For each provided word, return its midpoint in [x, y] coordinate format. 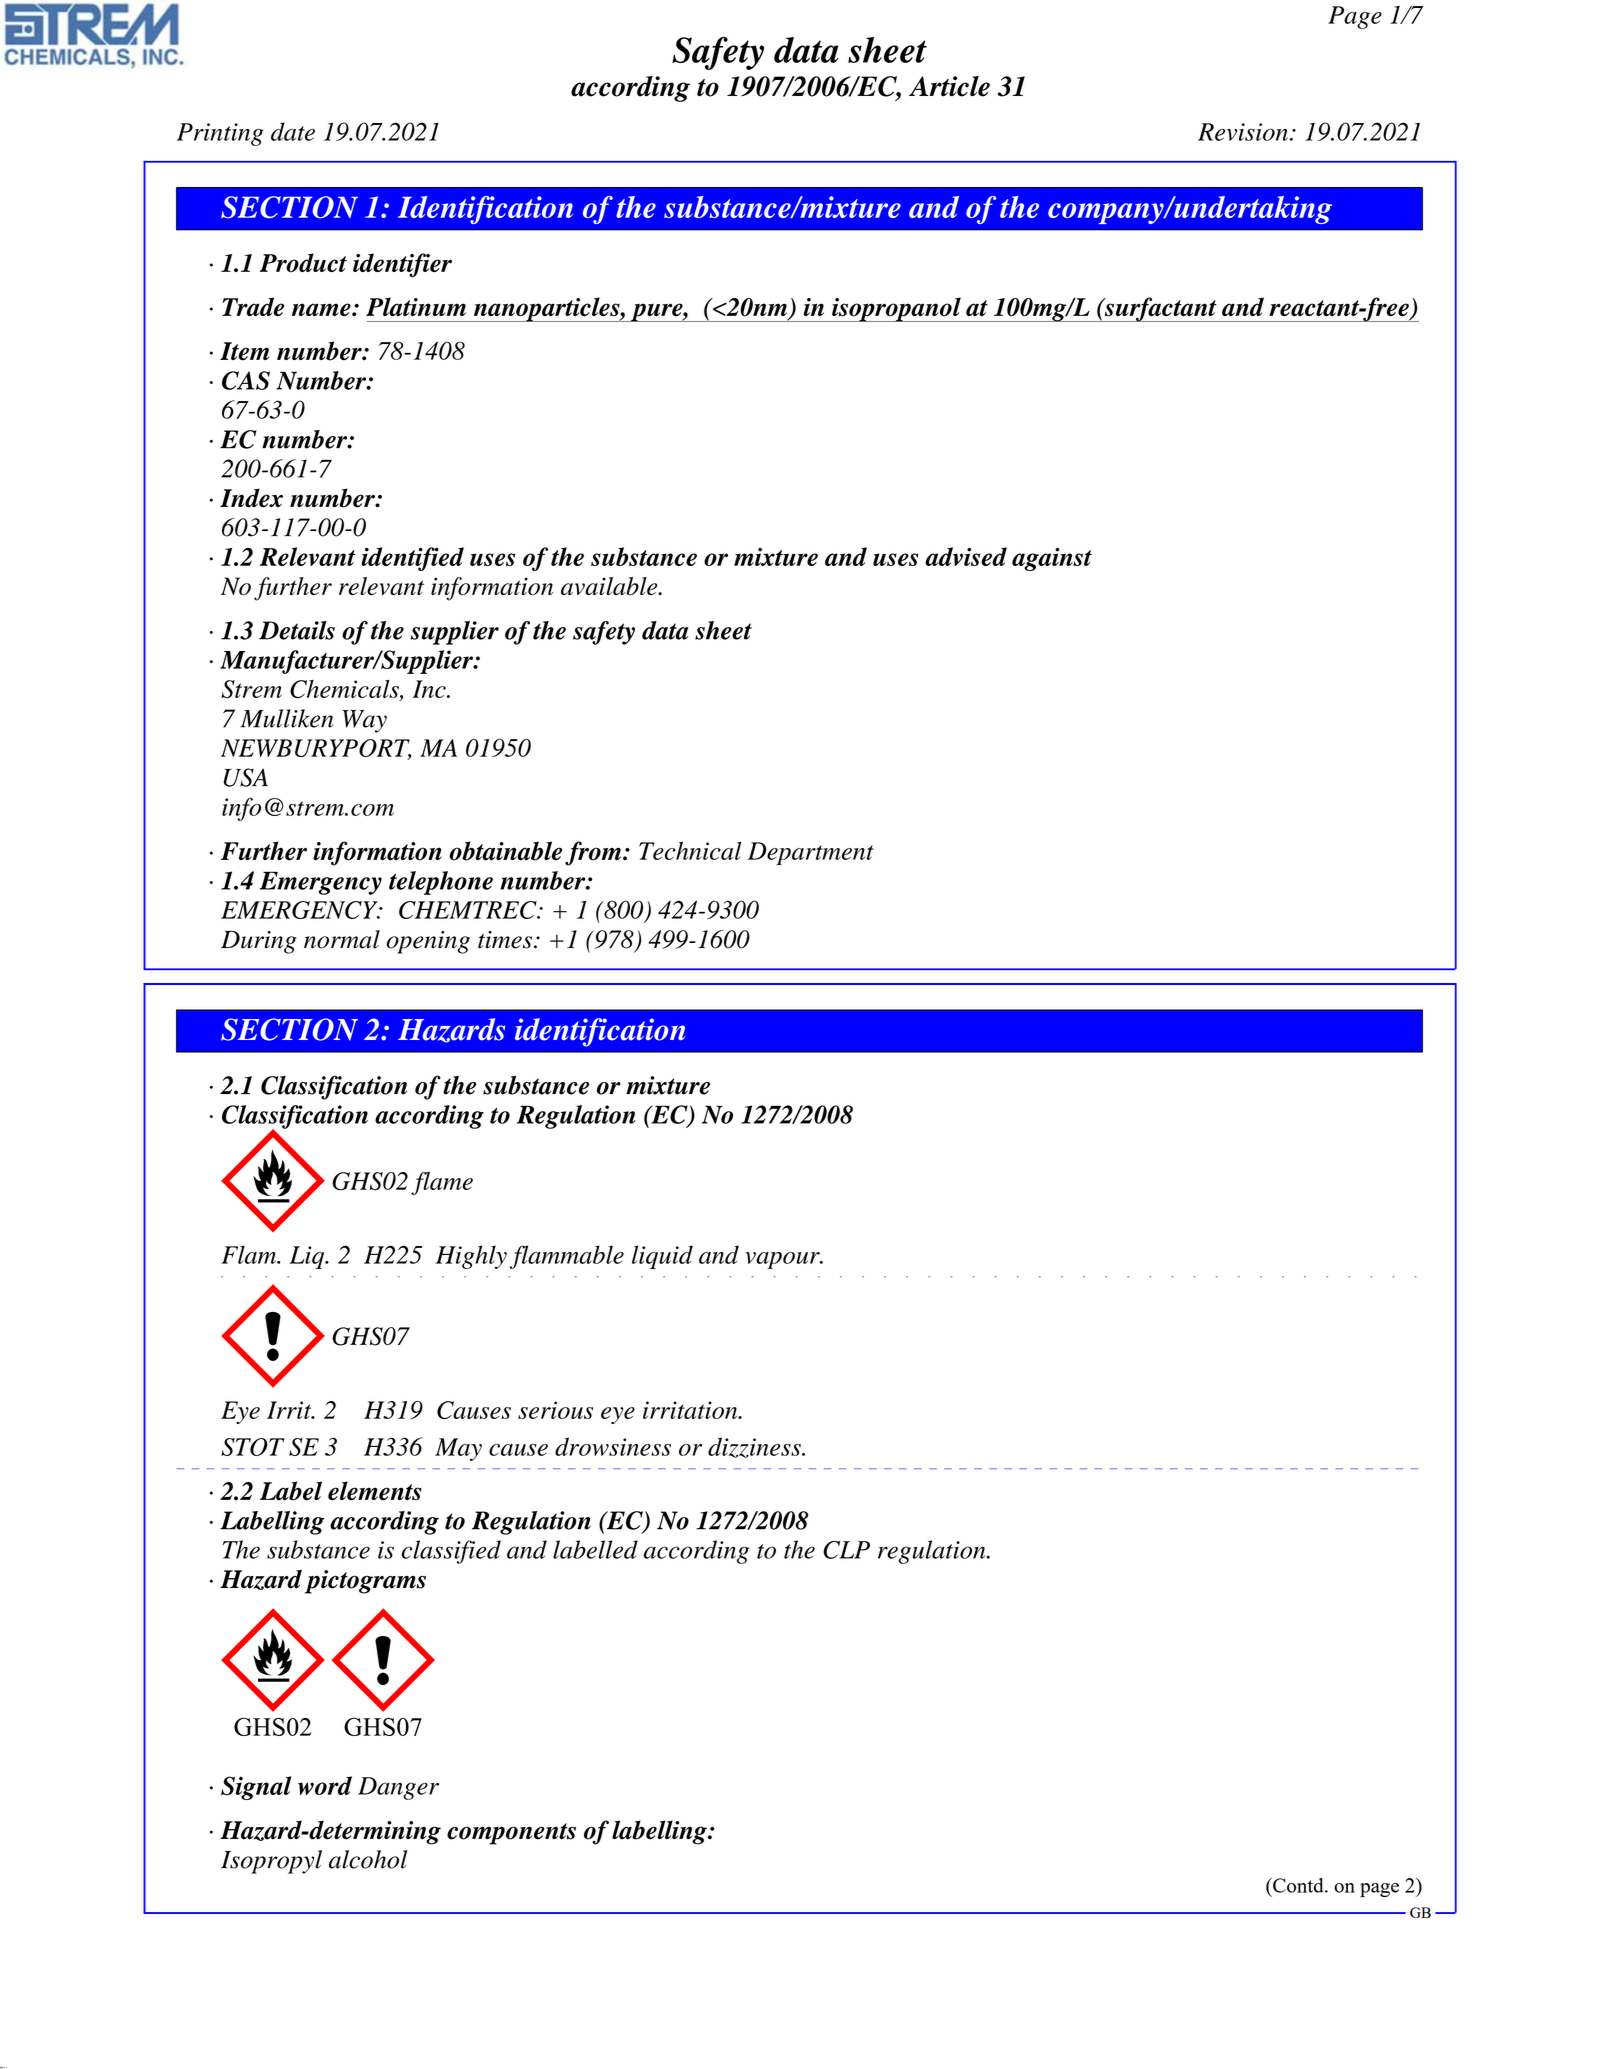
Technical [690, 850]
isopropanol [896, 309]
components [511, 1834]
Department [811, 853]
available [610, 586]
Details [297, 630]
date [293, 131]
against [1052, 559]
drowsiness [613, 1446]
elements [375, 1491]
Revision [1243, 132]
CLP [846, 1550]
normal [342, 939]
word [325, 1785]
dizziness [755, 1447]
